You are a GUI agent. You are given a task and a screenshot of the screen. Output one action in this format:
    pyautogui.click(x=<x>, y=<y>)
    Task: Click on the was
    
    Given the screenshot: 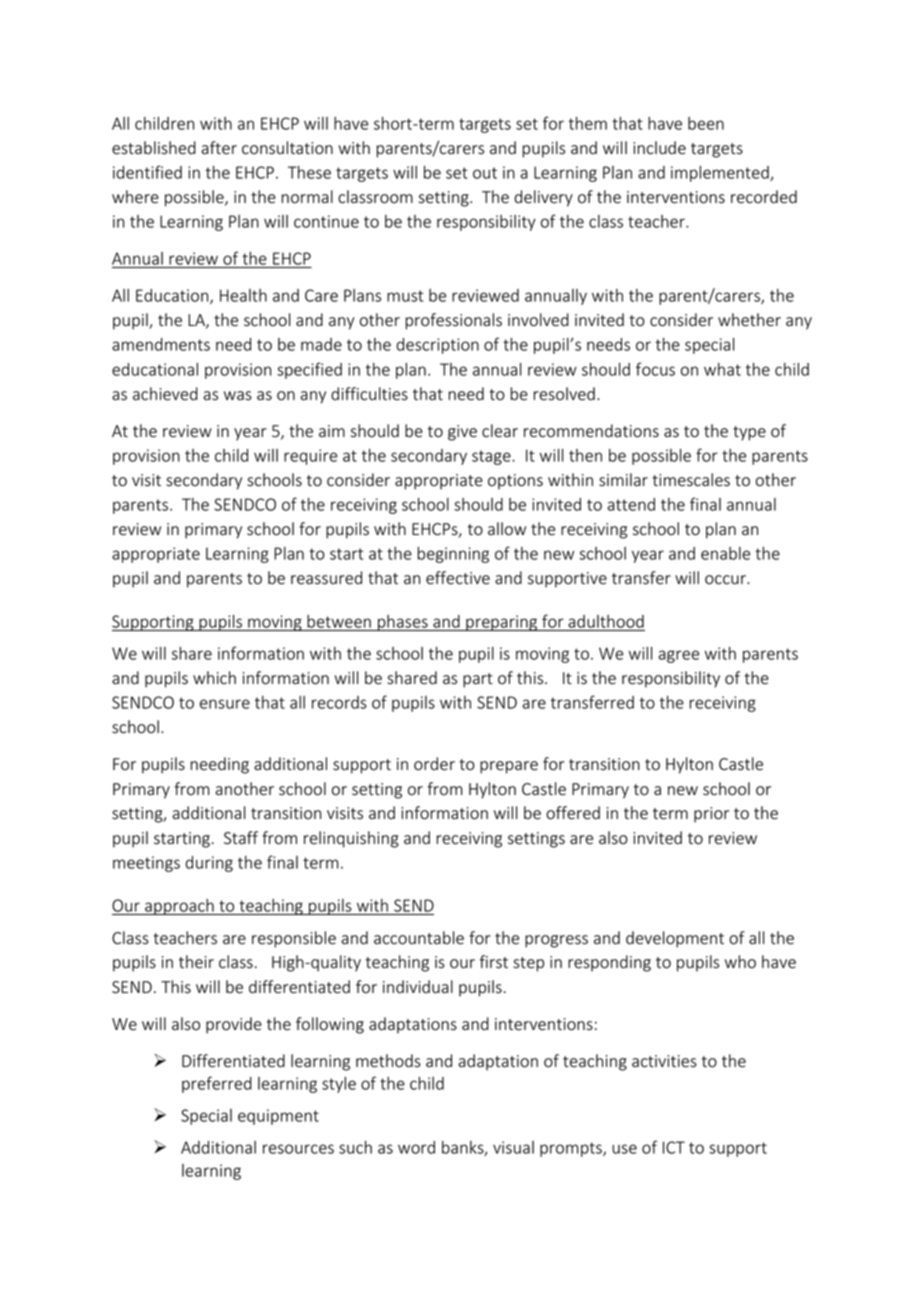 What is the action you would take?
    pyautogui.click(x=238, y=396)
